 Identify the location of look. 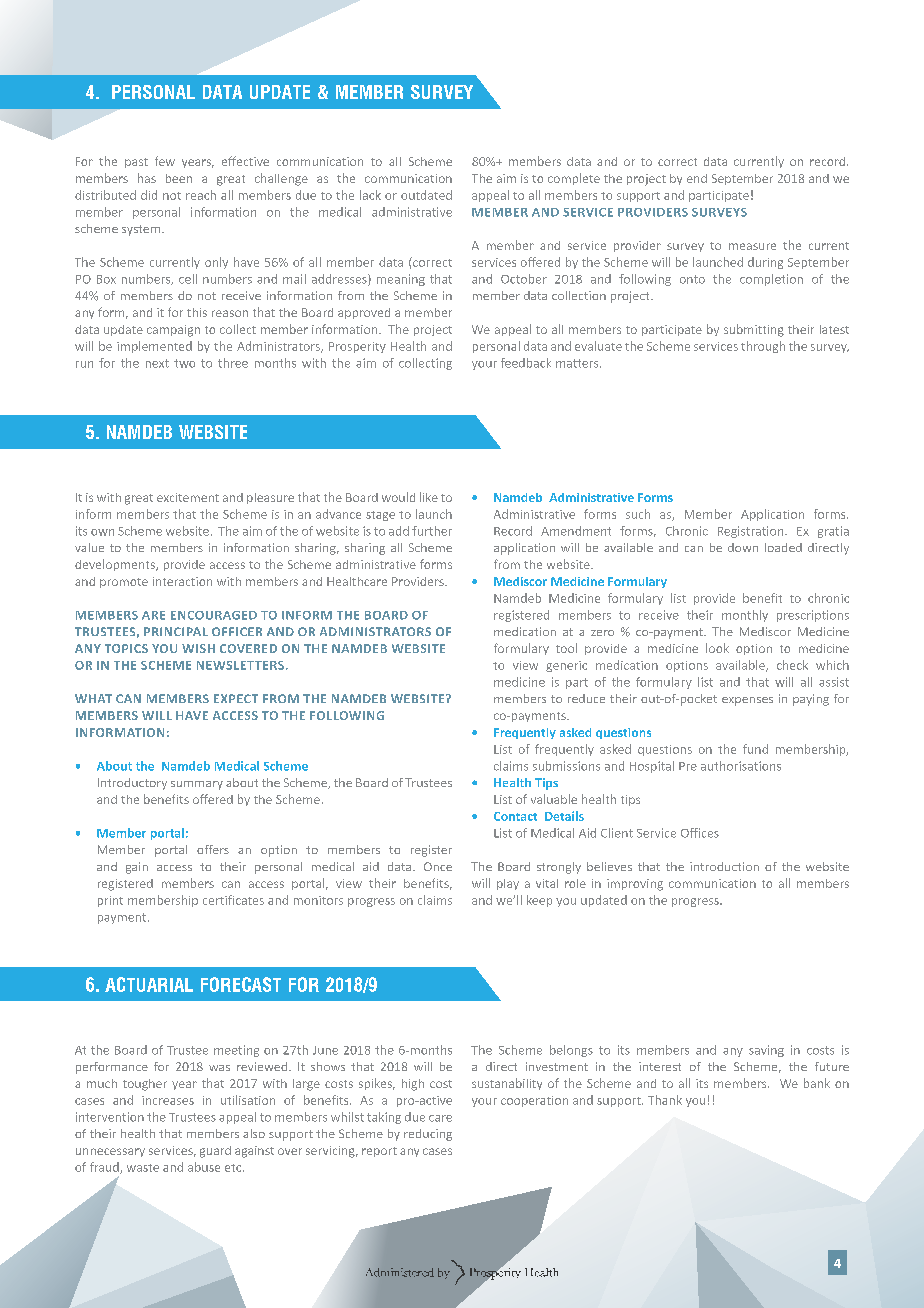
(717, 648).
